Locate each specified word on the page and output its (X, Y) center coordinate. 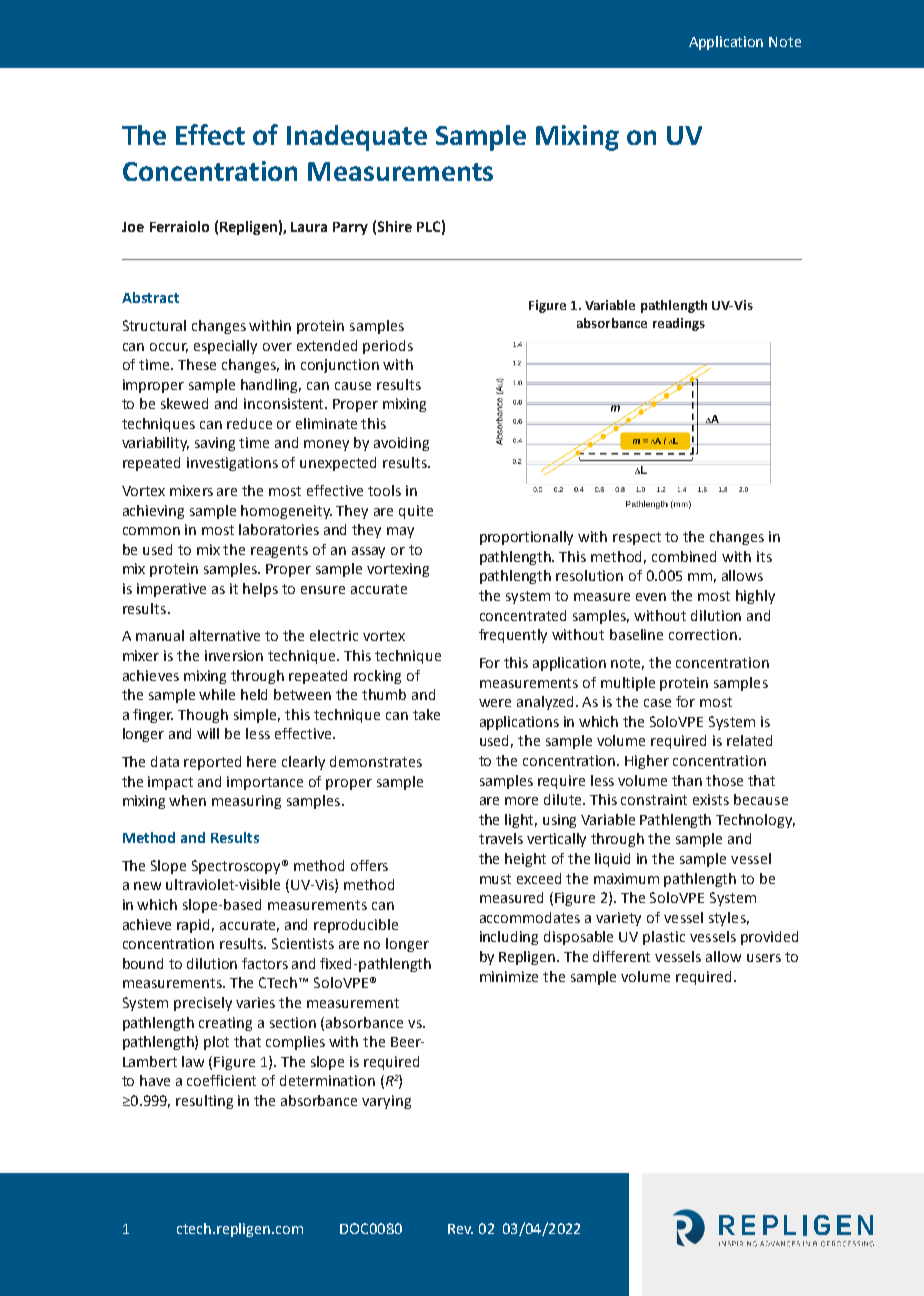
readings (679, 324)
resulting (204, 1102)
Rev (460, 1229)
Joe (133, 227)
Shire (395, 226)
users (764, 958)
